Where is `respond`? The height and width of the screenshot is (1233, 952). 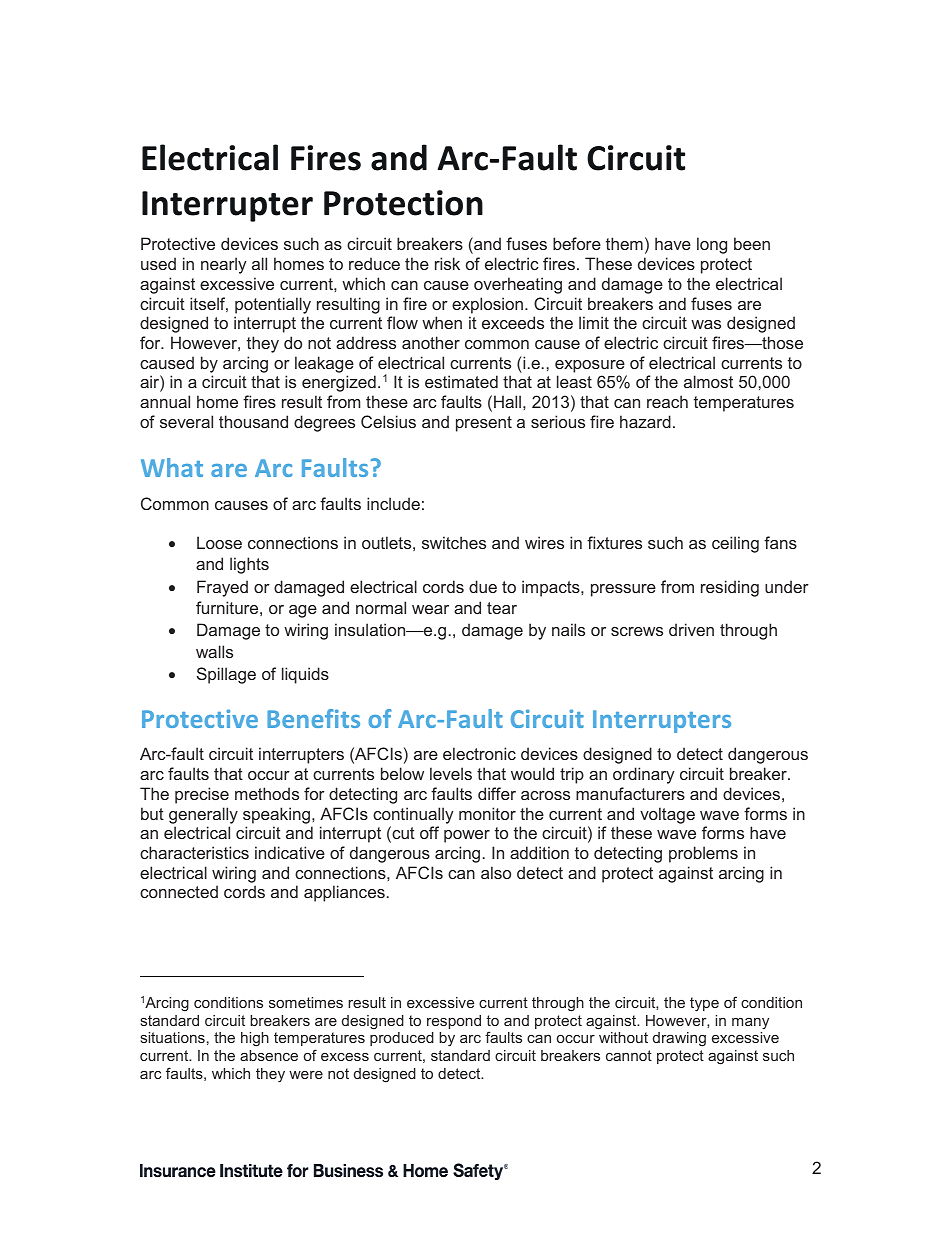 respond is located at coordinates (454, 1022).
